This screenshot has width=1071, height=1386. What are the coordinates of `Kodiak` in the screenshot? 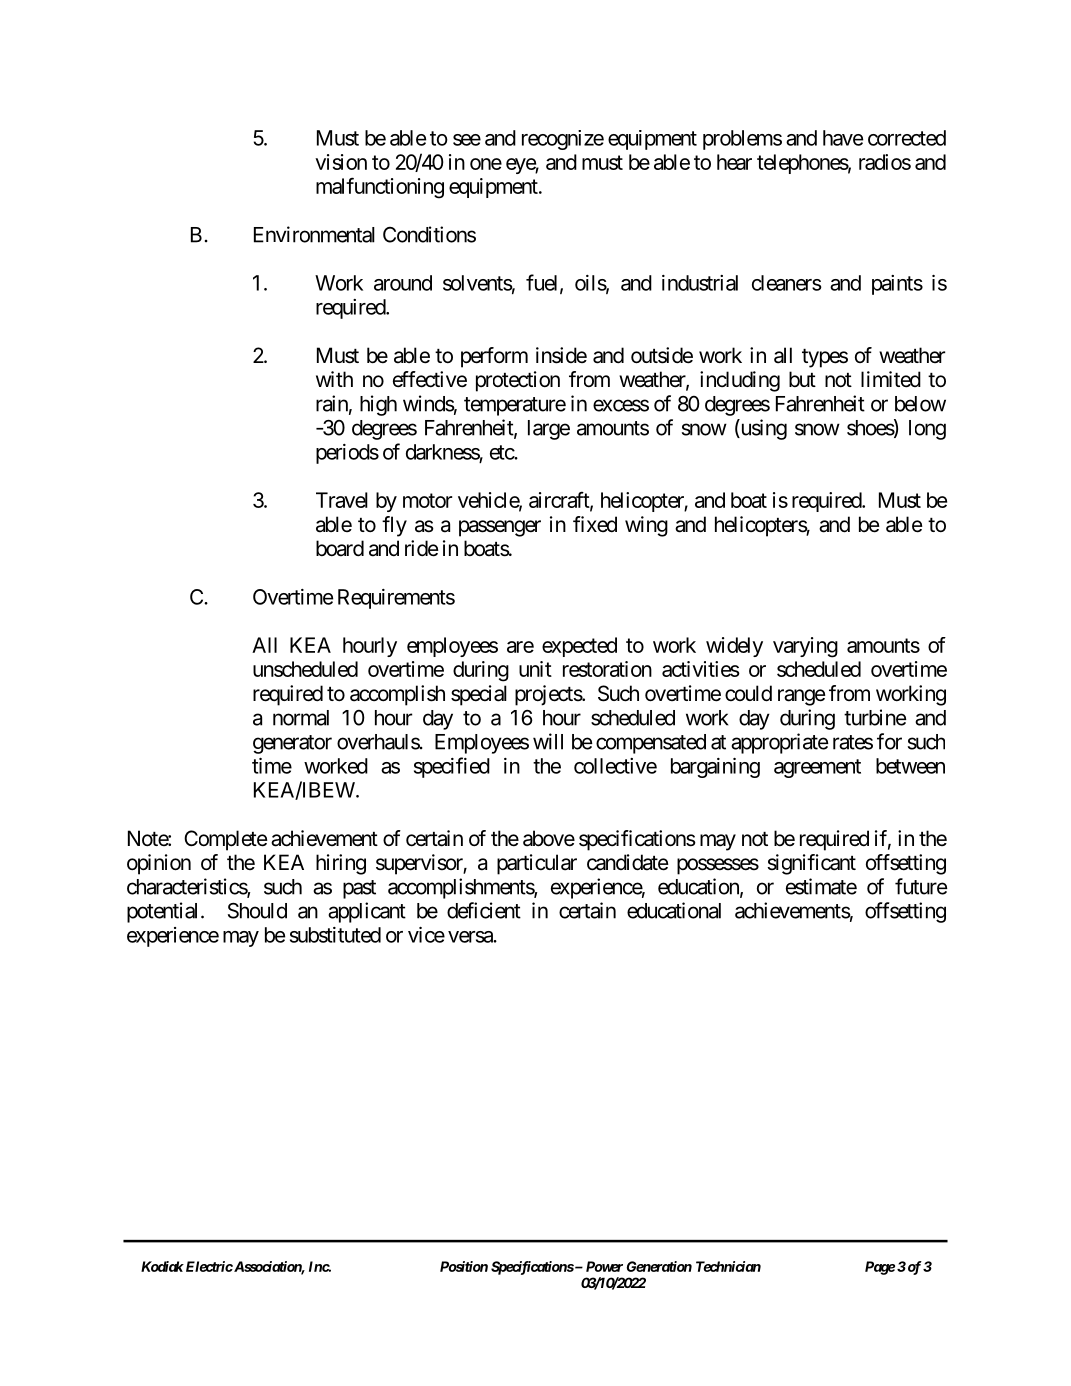 It's located at (162, 1266).
